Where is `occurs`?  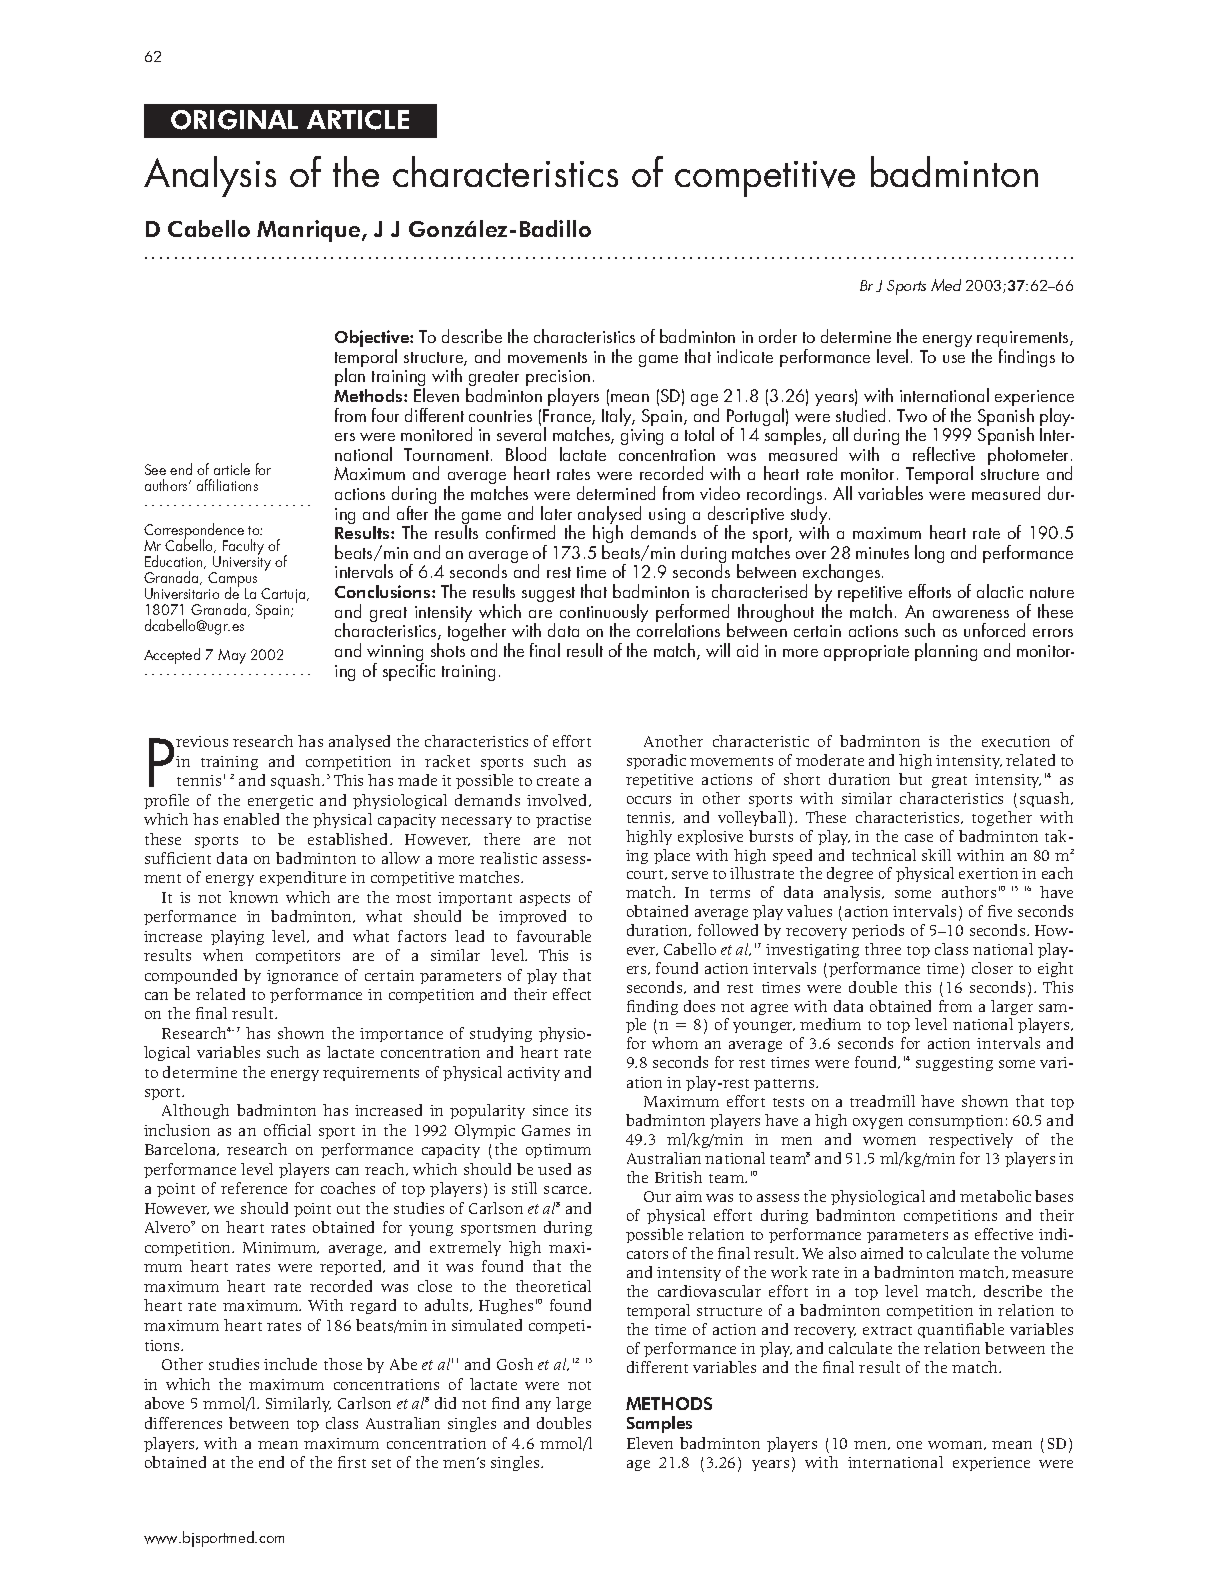 occurs is located at coordinates (649, 800).
